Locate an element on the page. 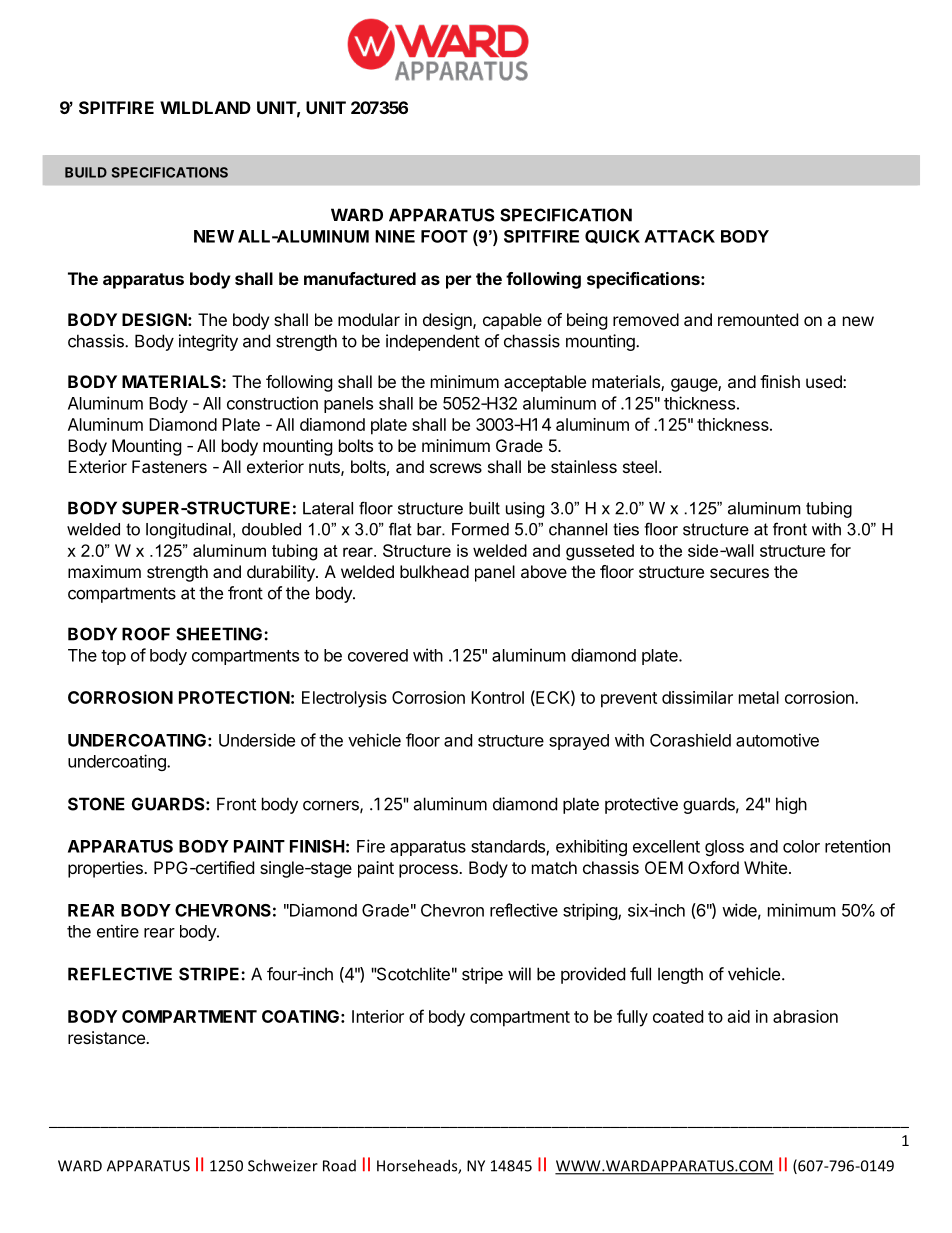 The image size is (952, 1233). Road is located at coordinates (339, 1166).
